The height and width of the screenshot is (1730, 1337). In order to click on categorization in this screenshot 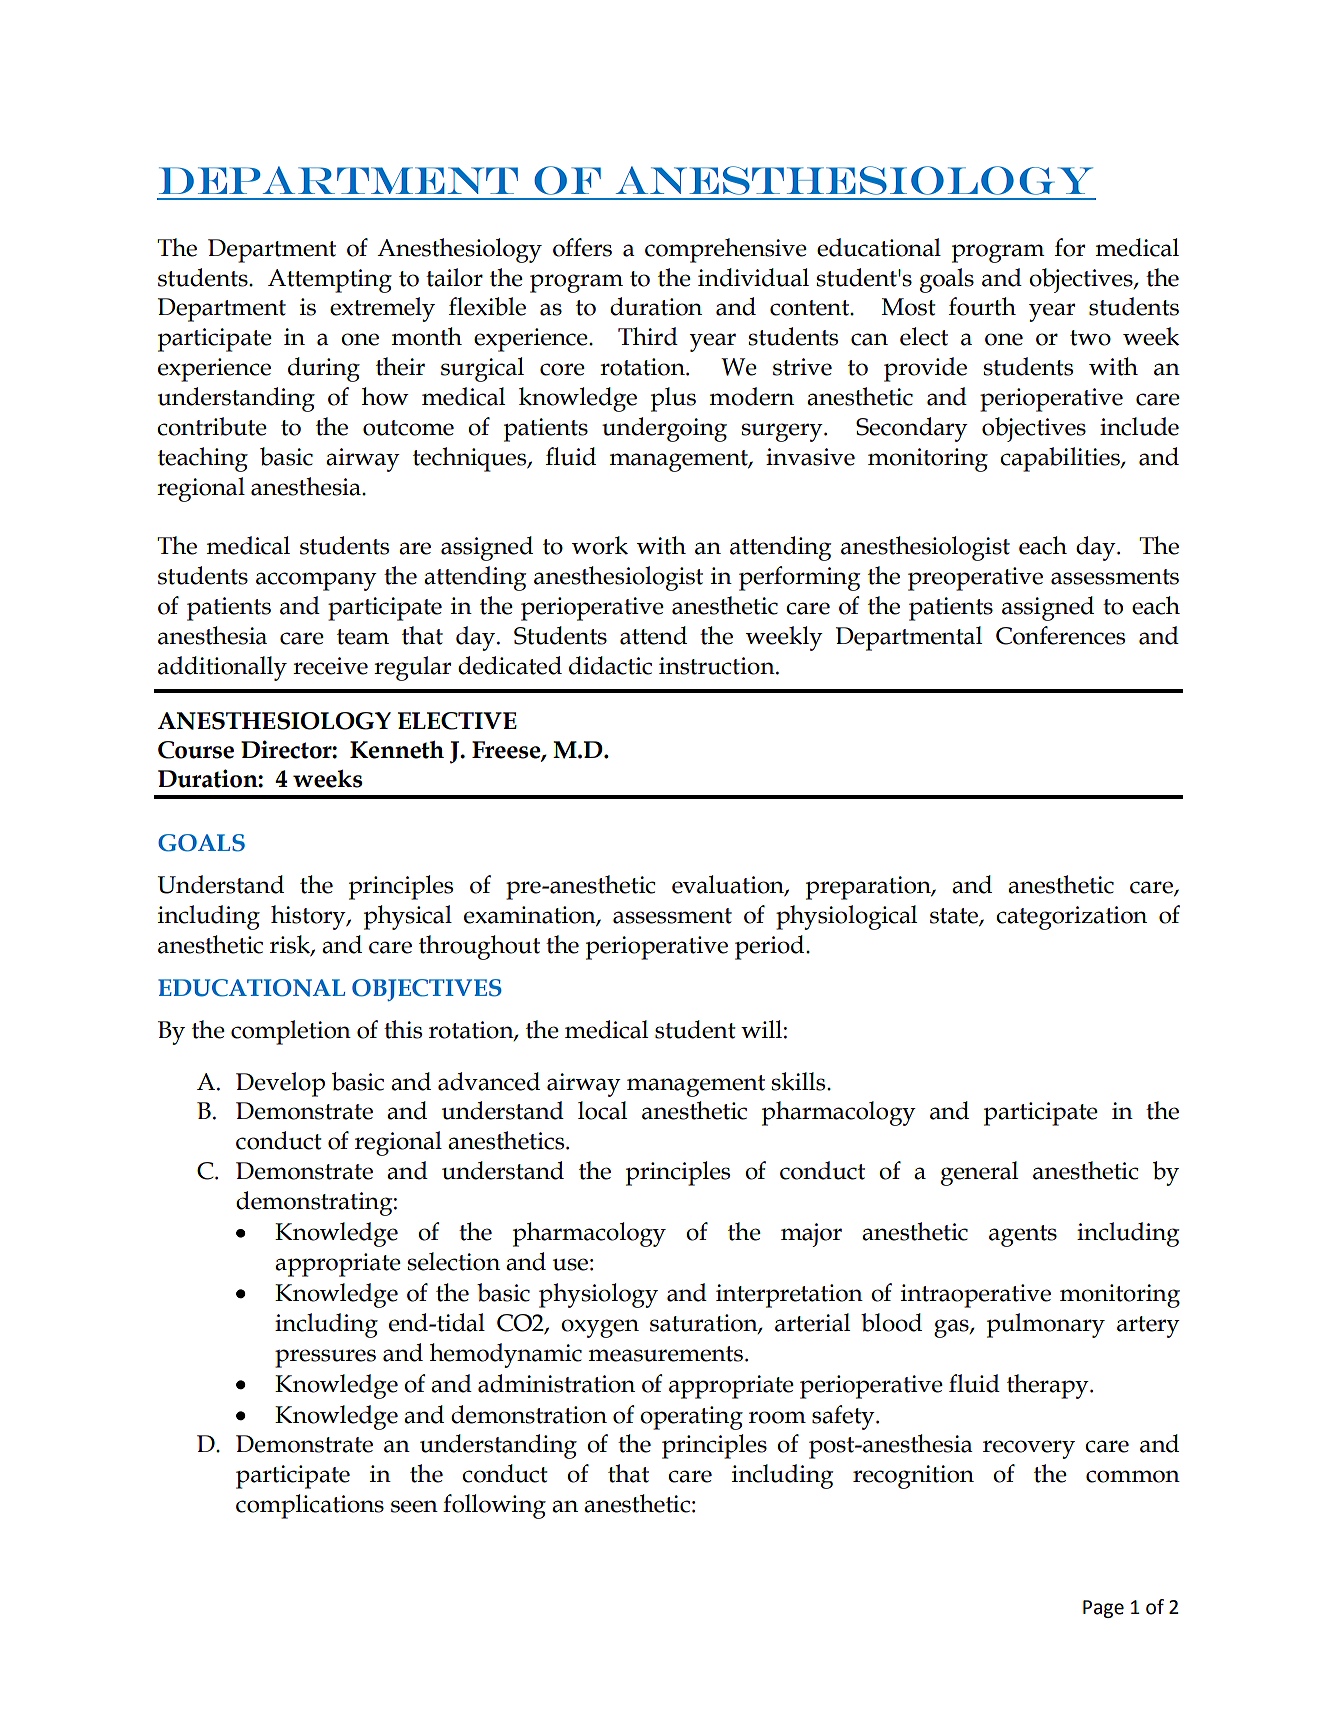, I will do `click(1071, 918)`.
